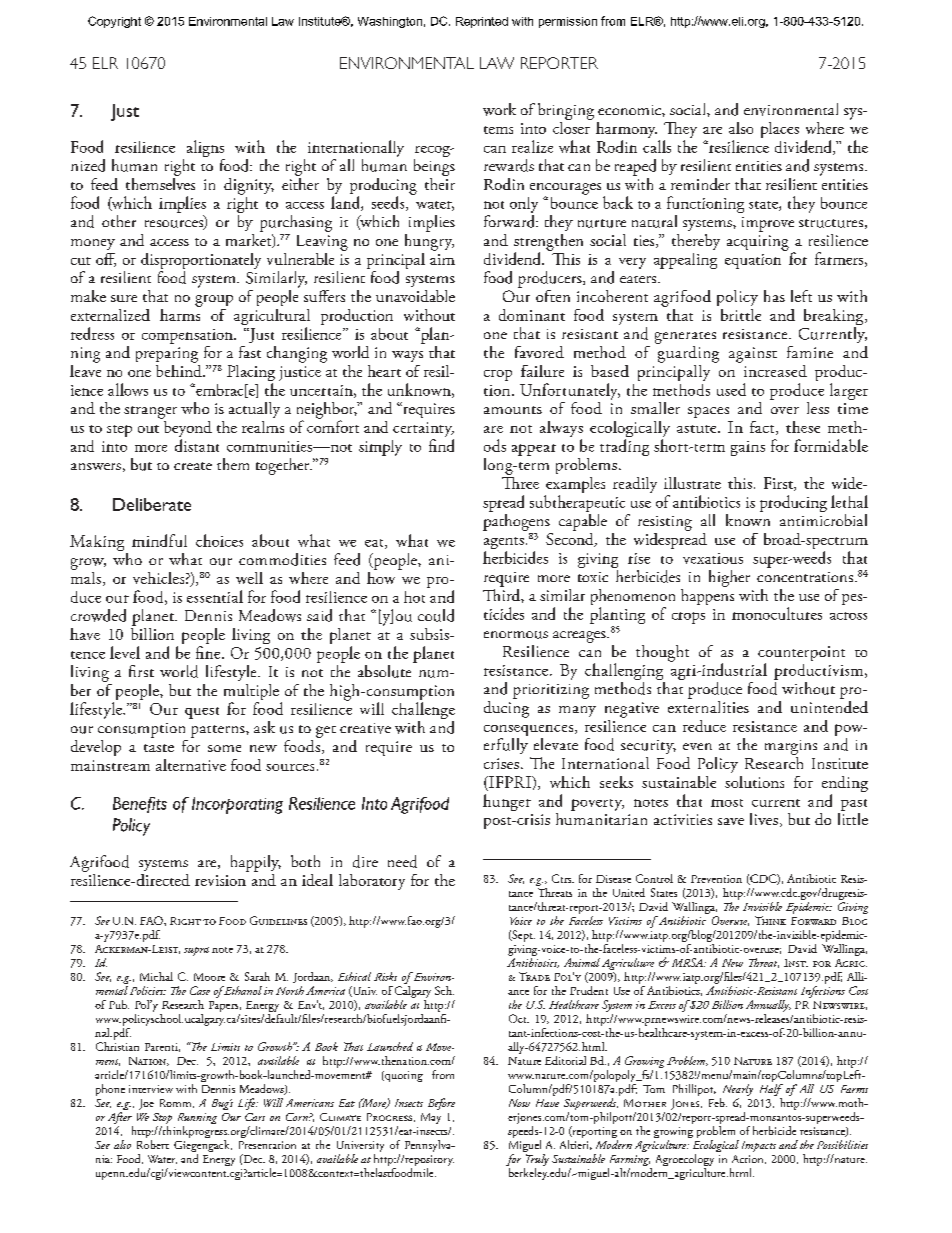  What do you see at coordinates (482, 22) in the screenshot?
I see `Reprinted` at bounding box center [482, 22].
